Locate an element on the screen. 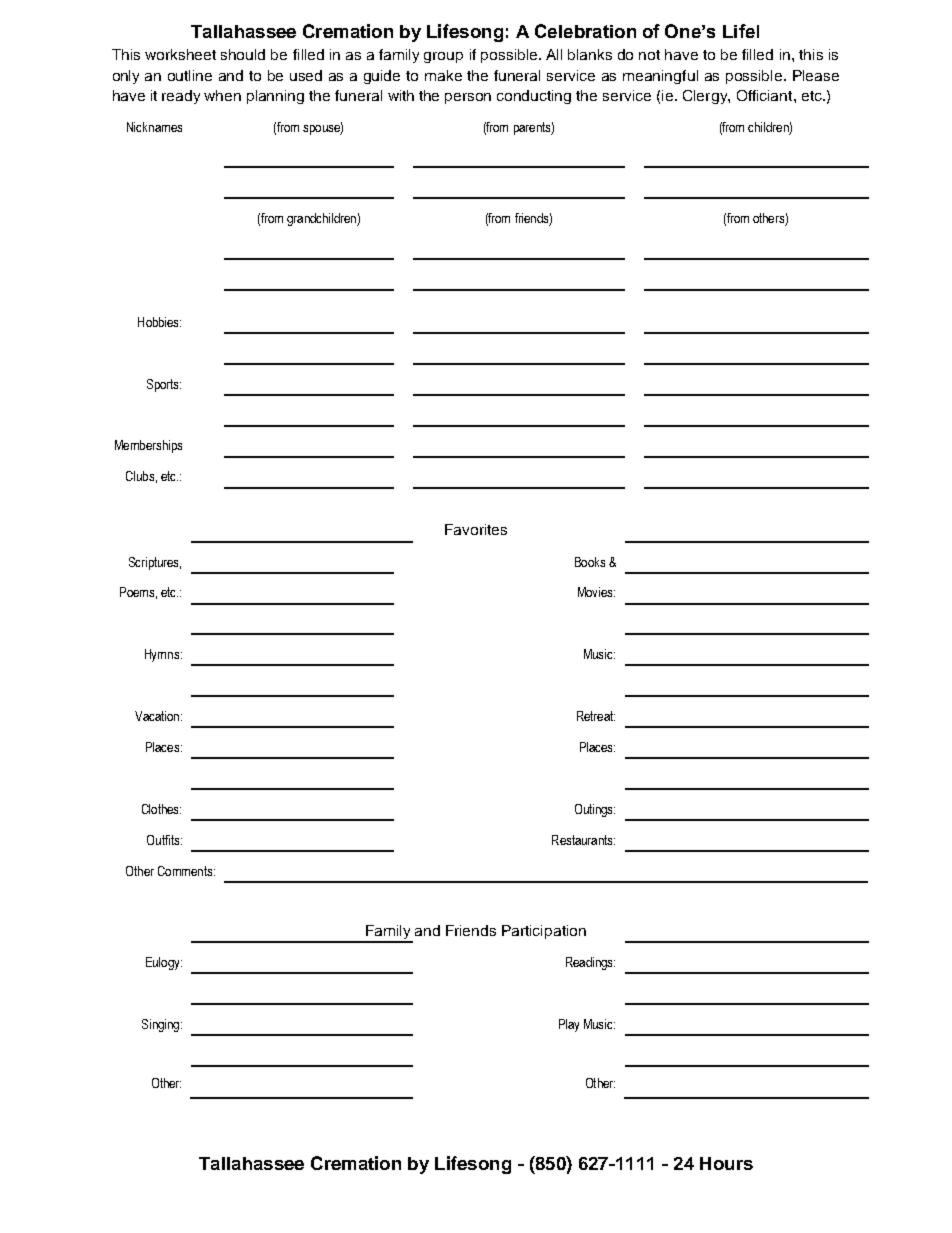  group is located at coordinates (443, 57).
